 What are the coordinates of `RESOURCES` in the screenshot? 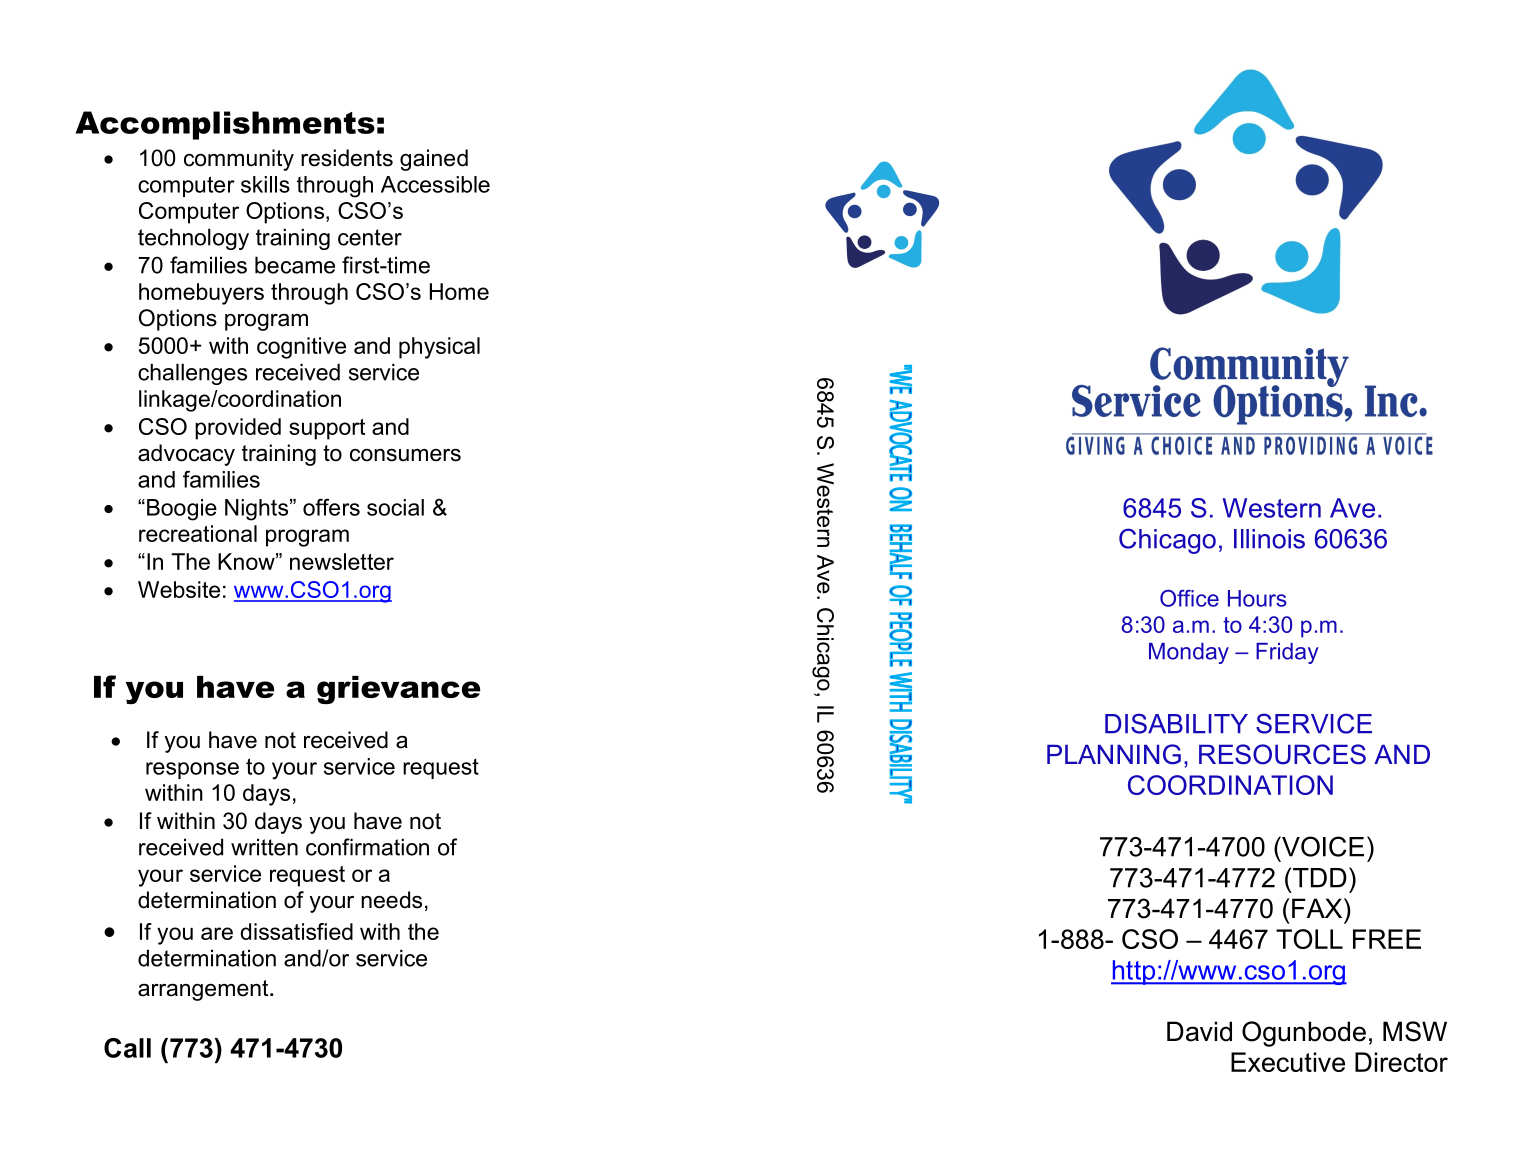 It's located at (1282, 754).
